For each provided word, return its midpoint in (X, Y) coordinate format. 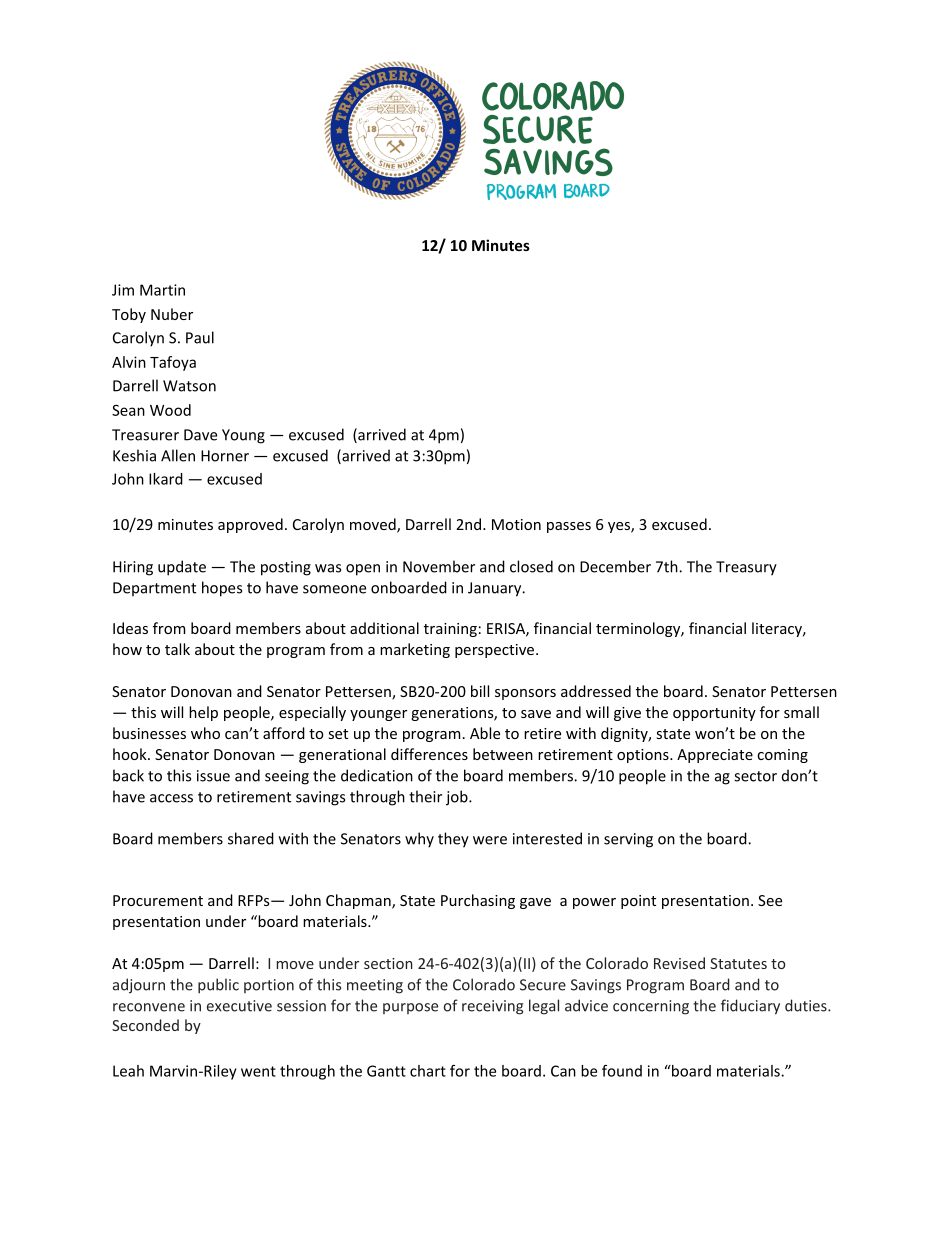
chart (428, 1071)
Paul (200, 337)
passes (569, 527)
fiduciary (750, 1007)
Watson (189, 386)
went (258, 1071)
